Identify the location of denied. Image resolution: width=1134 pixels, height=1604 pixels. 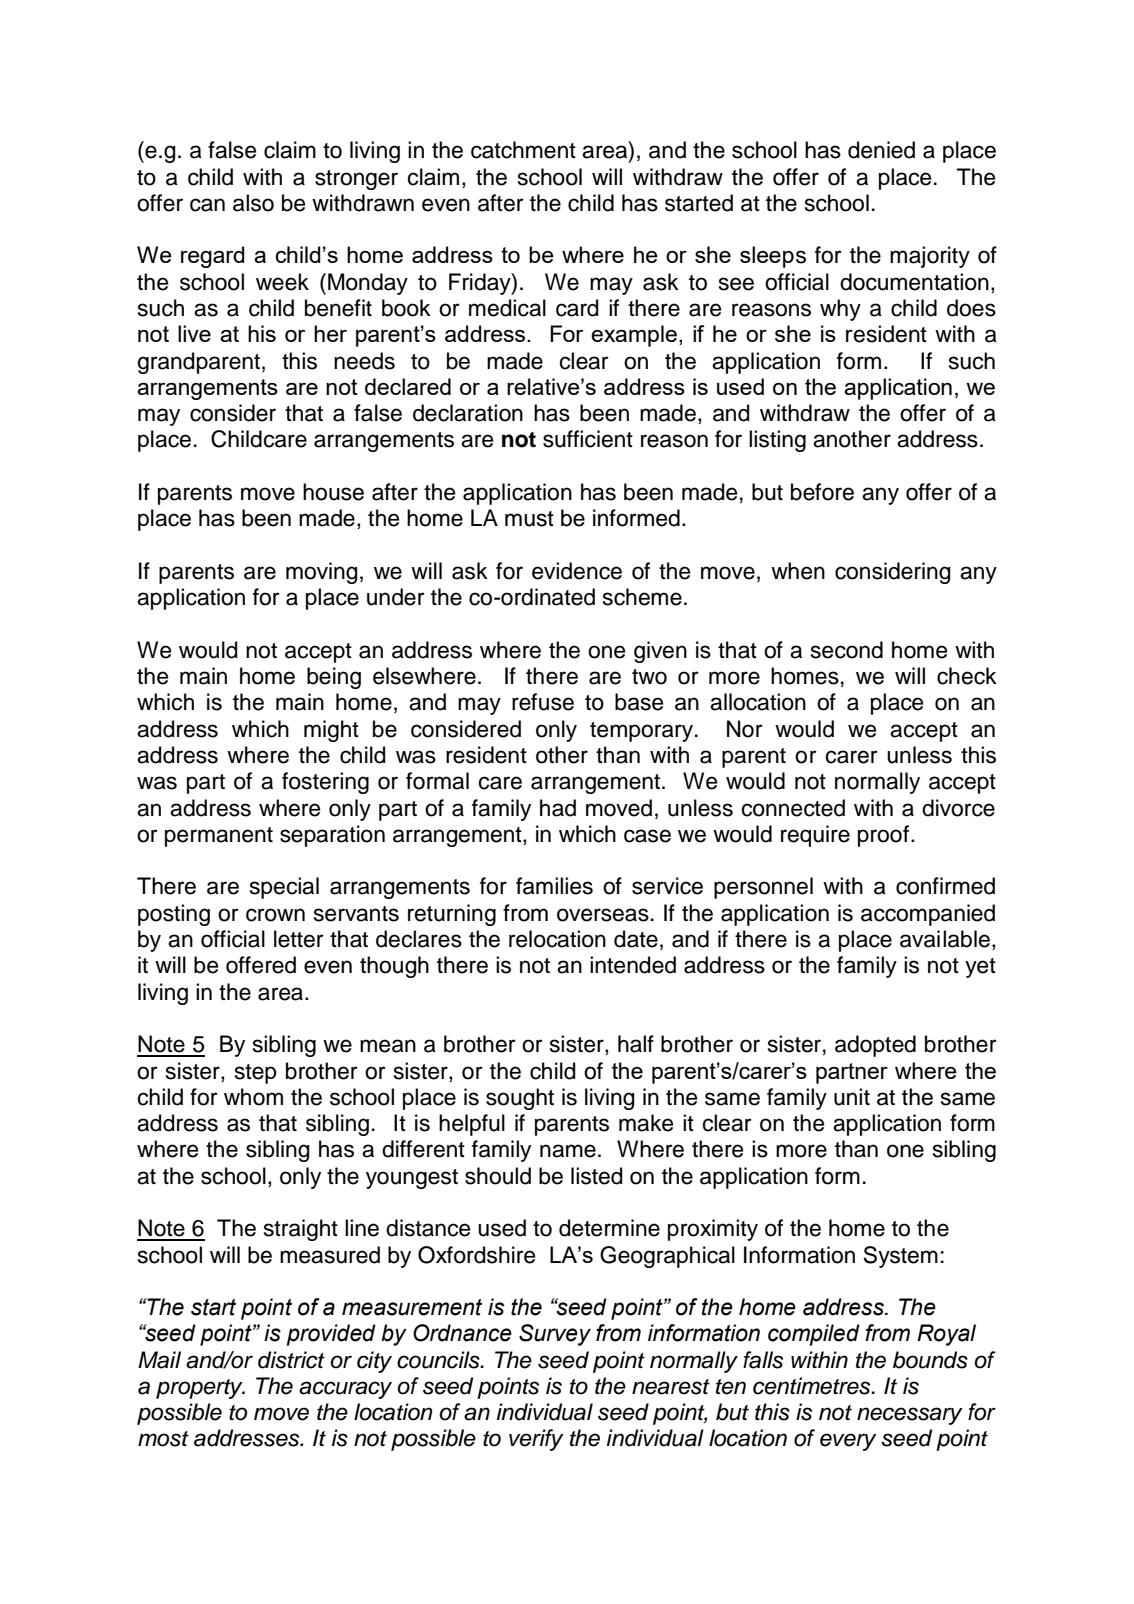
(881, 150).
